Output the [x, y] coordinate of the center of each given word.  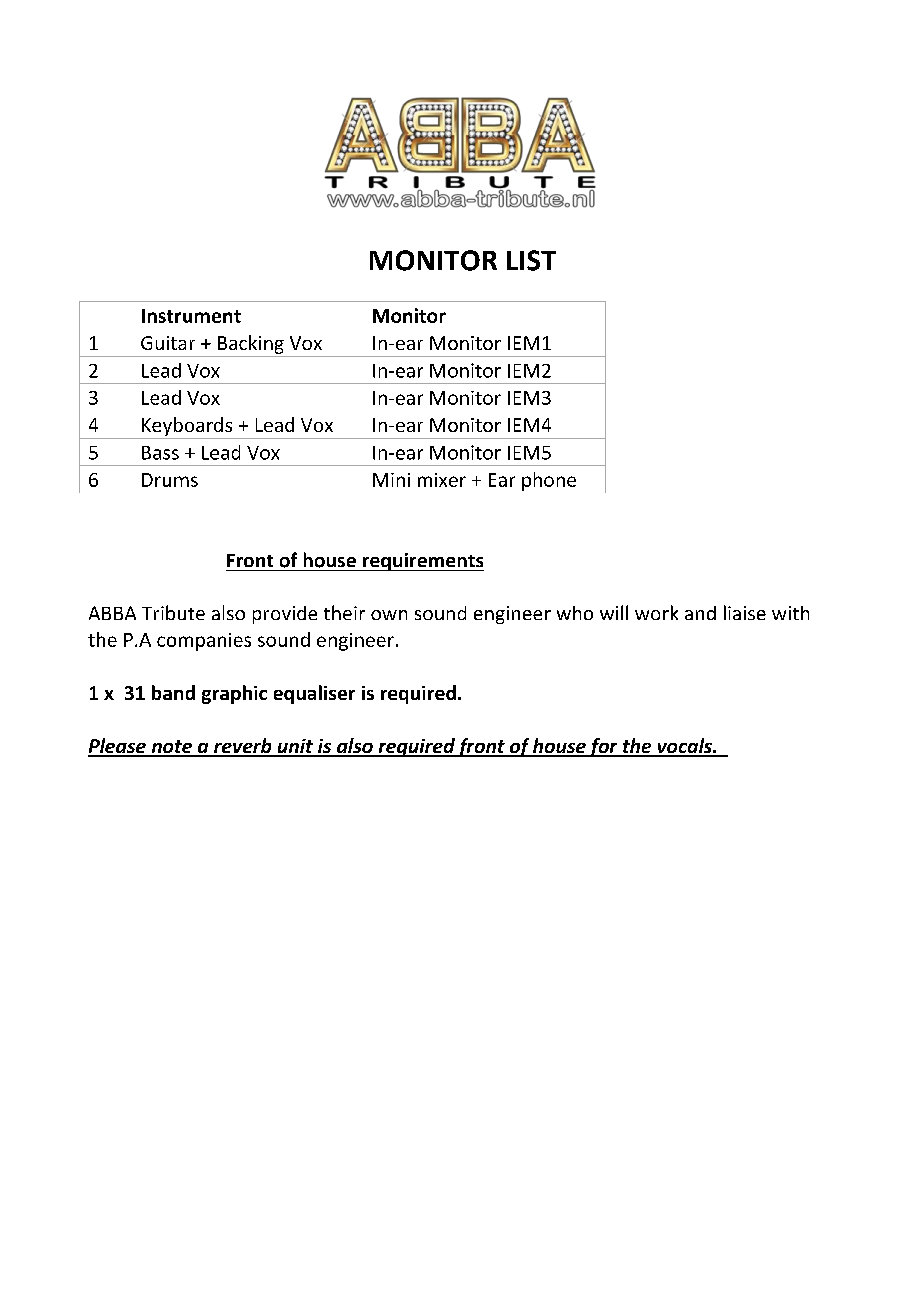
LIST [531, 260]
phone [549, 481]
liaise [745, 612]
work [656, 612]
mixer [442, 480]
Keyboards [187, 426]
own [389, 615]
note [171, 748]
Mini [391, 480]
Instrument [191, 316]
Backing [251, 344]
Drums [170, 480]
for [603, 747]
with [790, 613]
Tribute [173, 612]
